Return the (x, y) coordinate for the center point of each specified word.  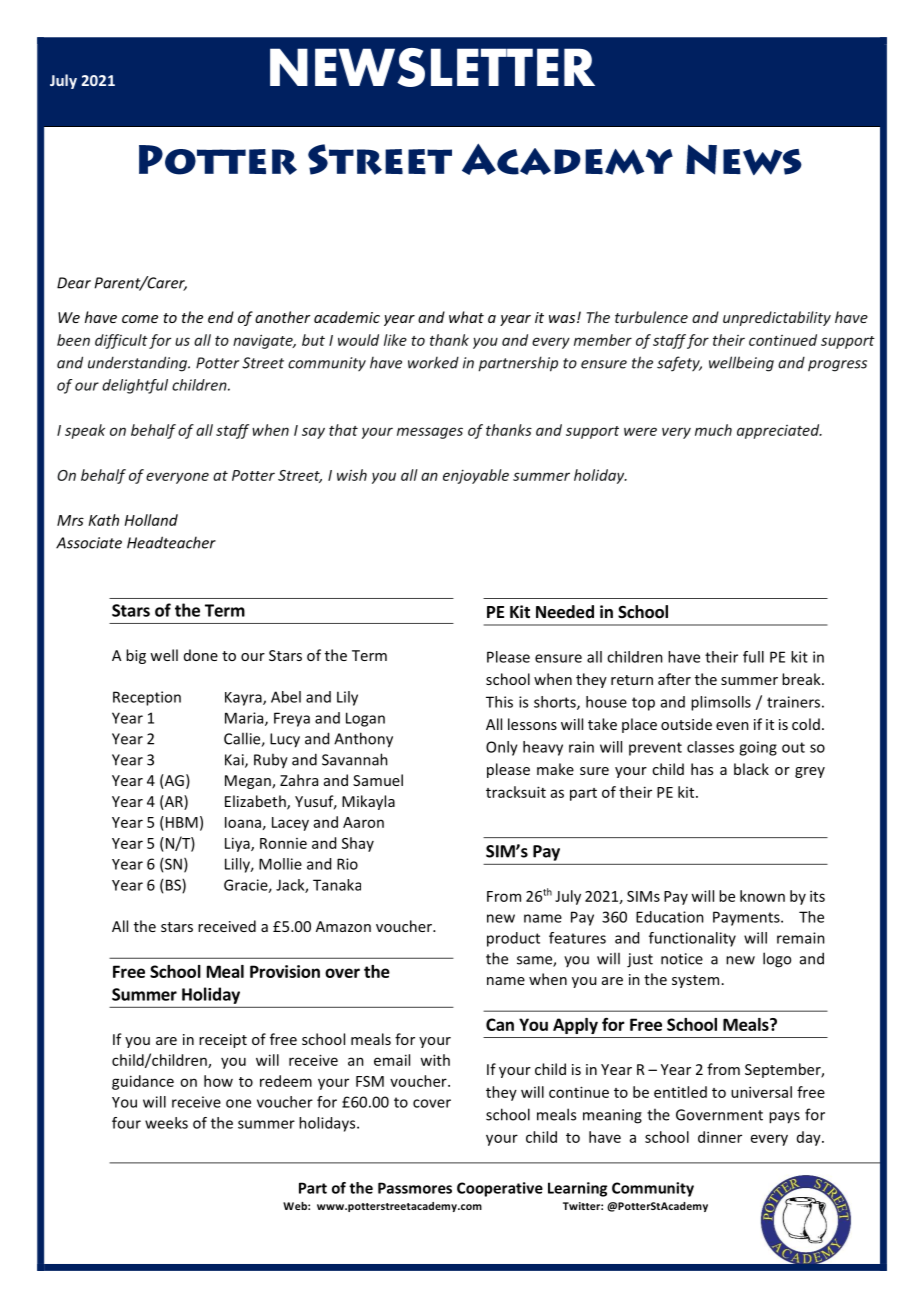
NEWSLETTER (432, 67)
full (753, 657)
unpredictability (777, 318)
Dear (74, 283)
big (136, 656)
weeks (166, 1123)
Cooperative (500, 1189)
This (499, 702)
